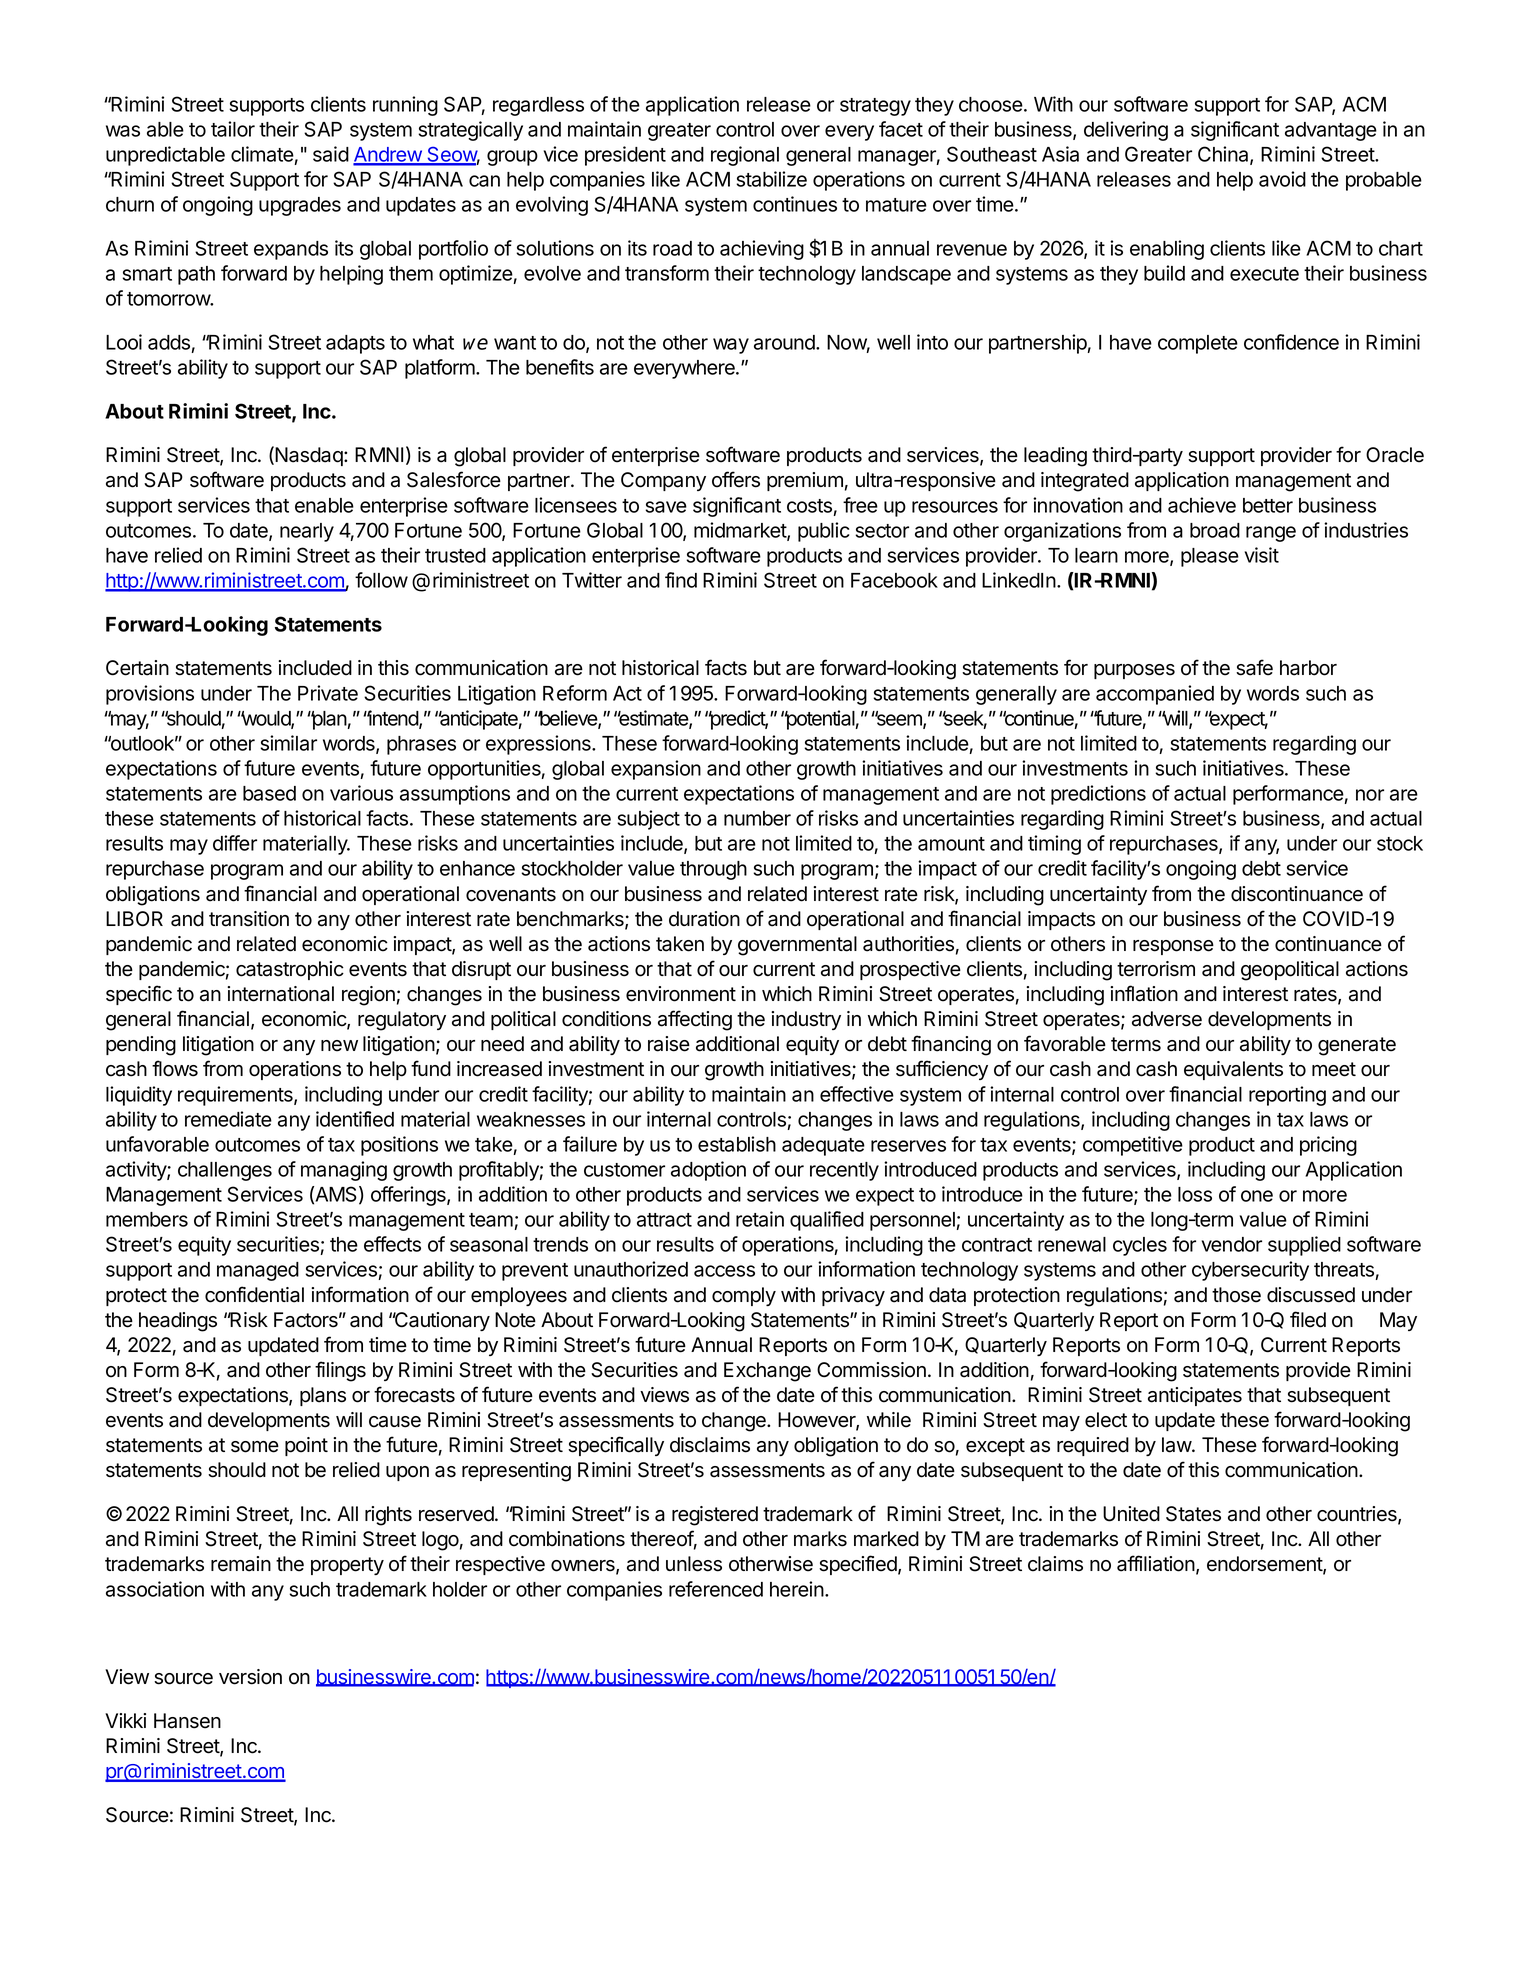  What do you see at coordinates (771, 179) in the page?
I see `stabilize` at bounding box center [771, 179].
